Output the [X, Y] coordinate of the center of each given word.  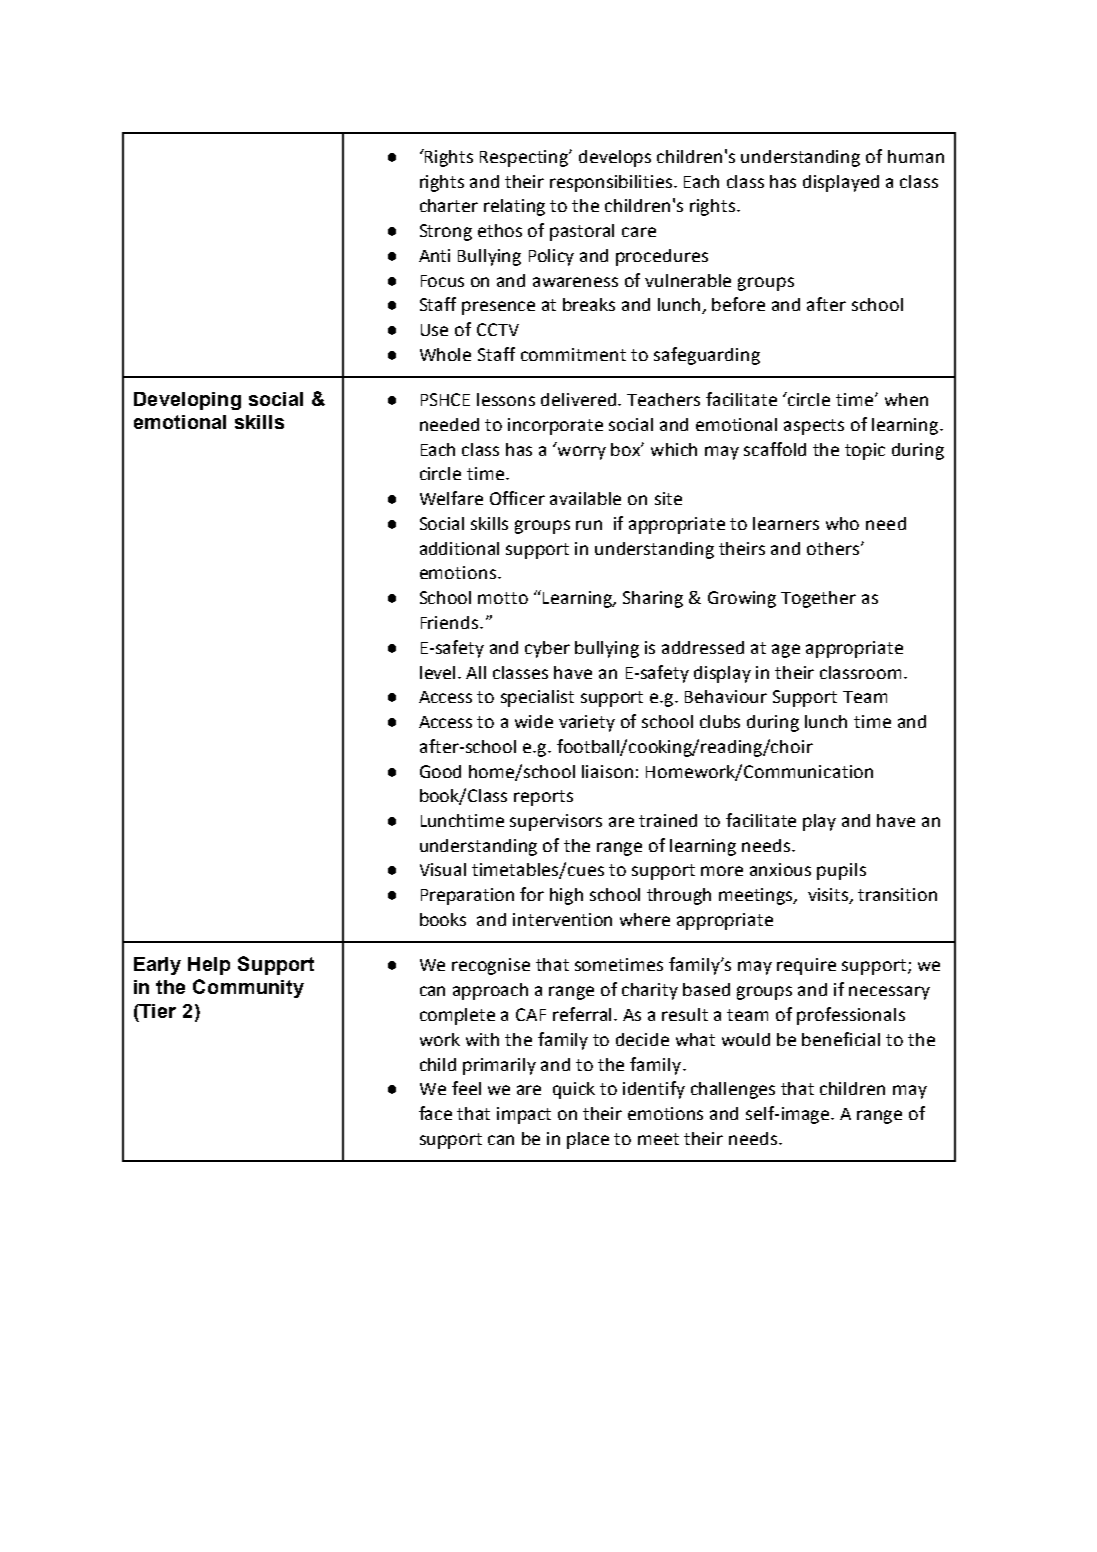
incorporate [555, 426]
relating [514, 207]
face [435, 1113]
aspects [814, 427]
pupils [841, 871]
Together [818, 599]
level [439, 672]
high [566, 896]
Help [209, 966]
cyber [547, 649]
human [916, 156]
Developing [187, 401]
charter [449, 205]
